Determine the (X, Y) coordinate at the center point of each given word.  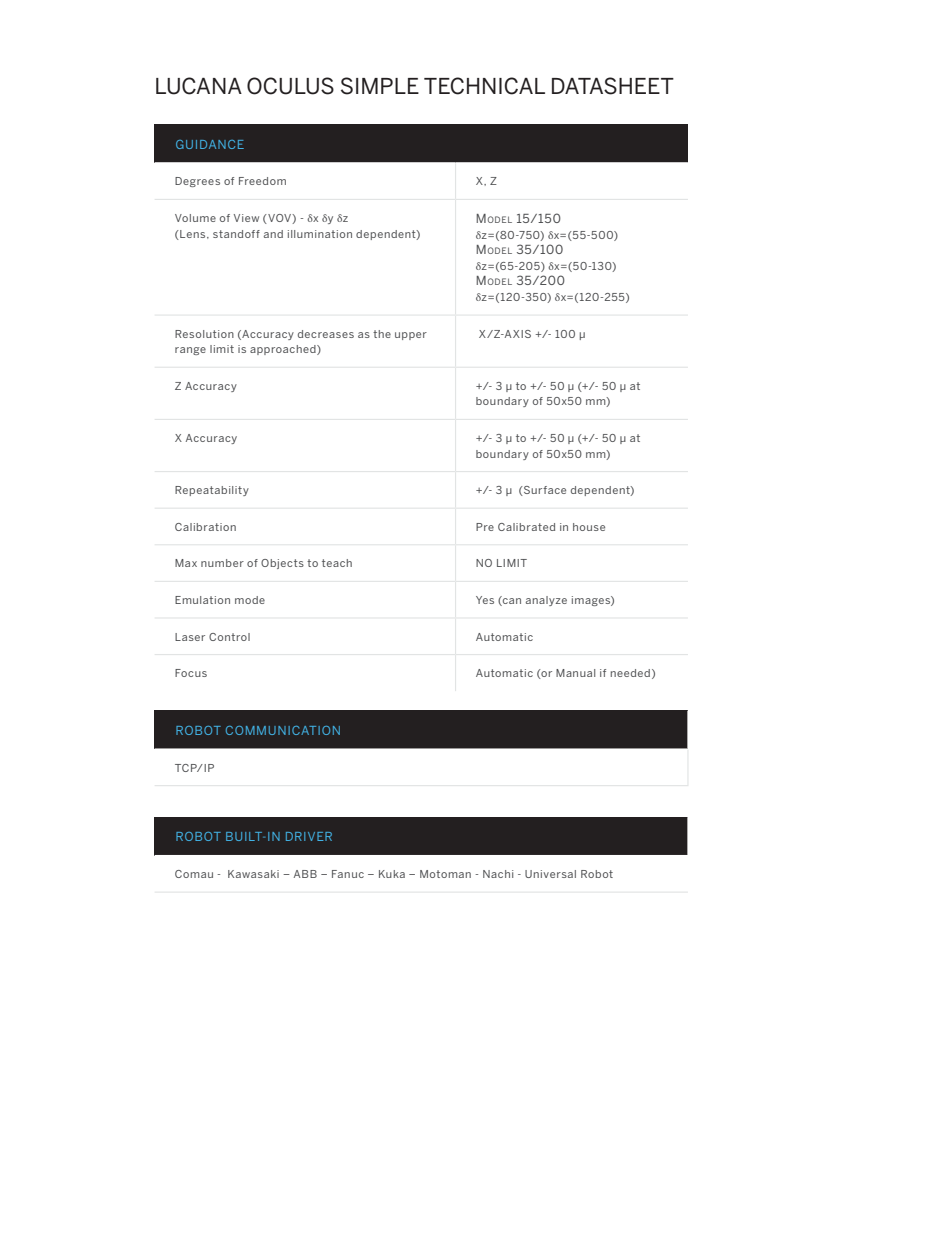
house (589, 527)
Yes (485, 600)
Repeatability (212, 491)
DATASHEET (613, 86)
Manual (575, 673)
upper (411, 336)
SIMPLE (380, 86)
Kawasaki (253, 874)
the (382, 334)
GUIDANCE (210, 144)
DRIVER (309, 836)
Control (229, 637)
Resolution (204, 334)
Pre (485, 527)
